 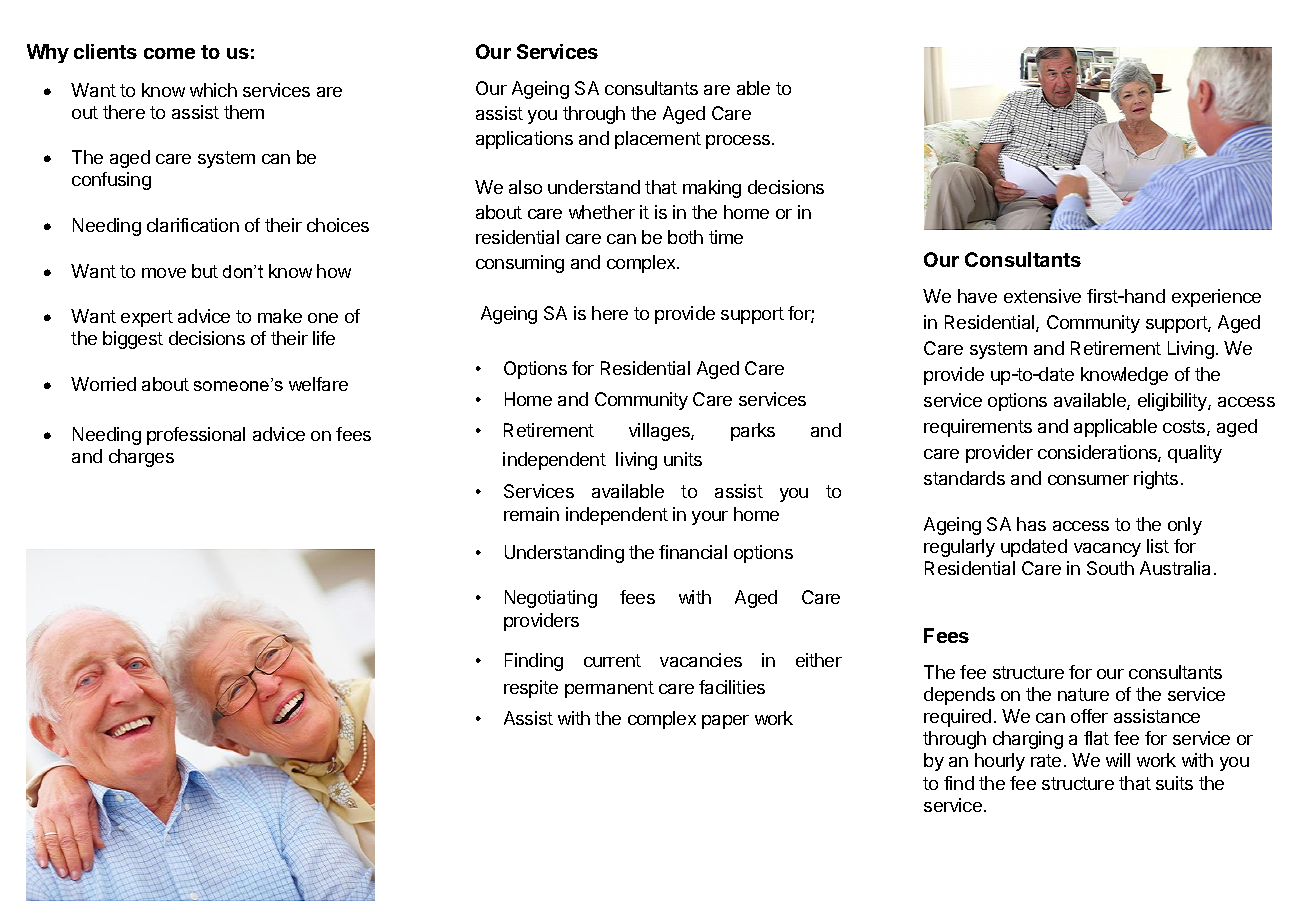 I want to click on professional, so click(x=196, y=436).
